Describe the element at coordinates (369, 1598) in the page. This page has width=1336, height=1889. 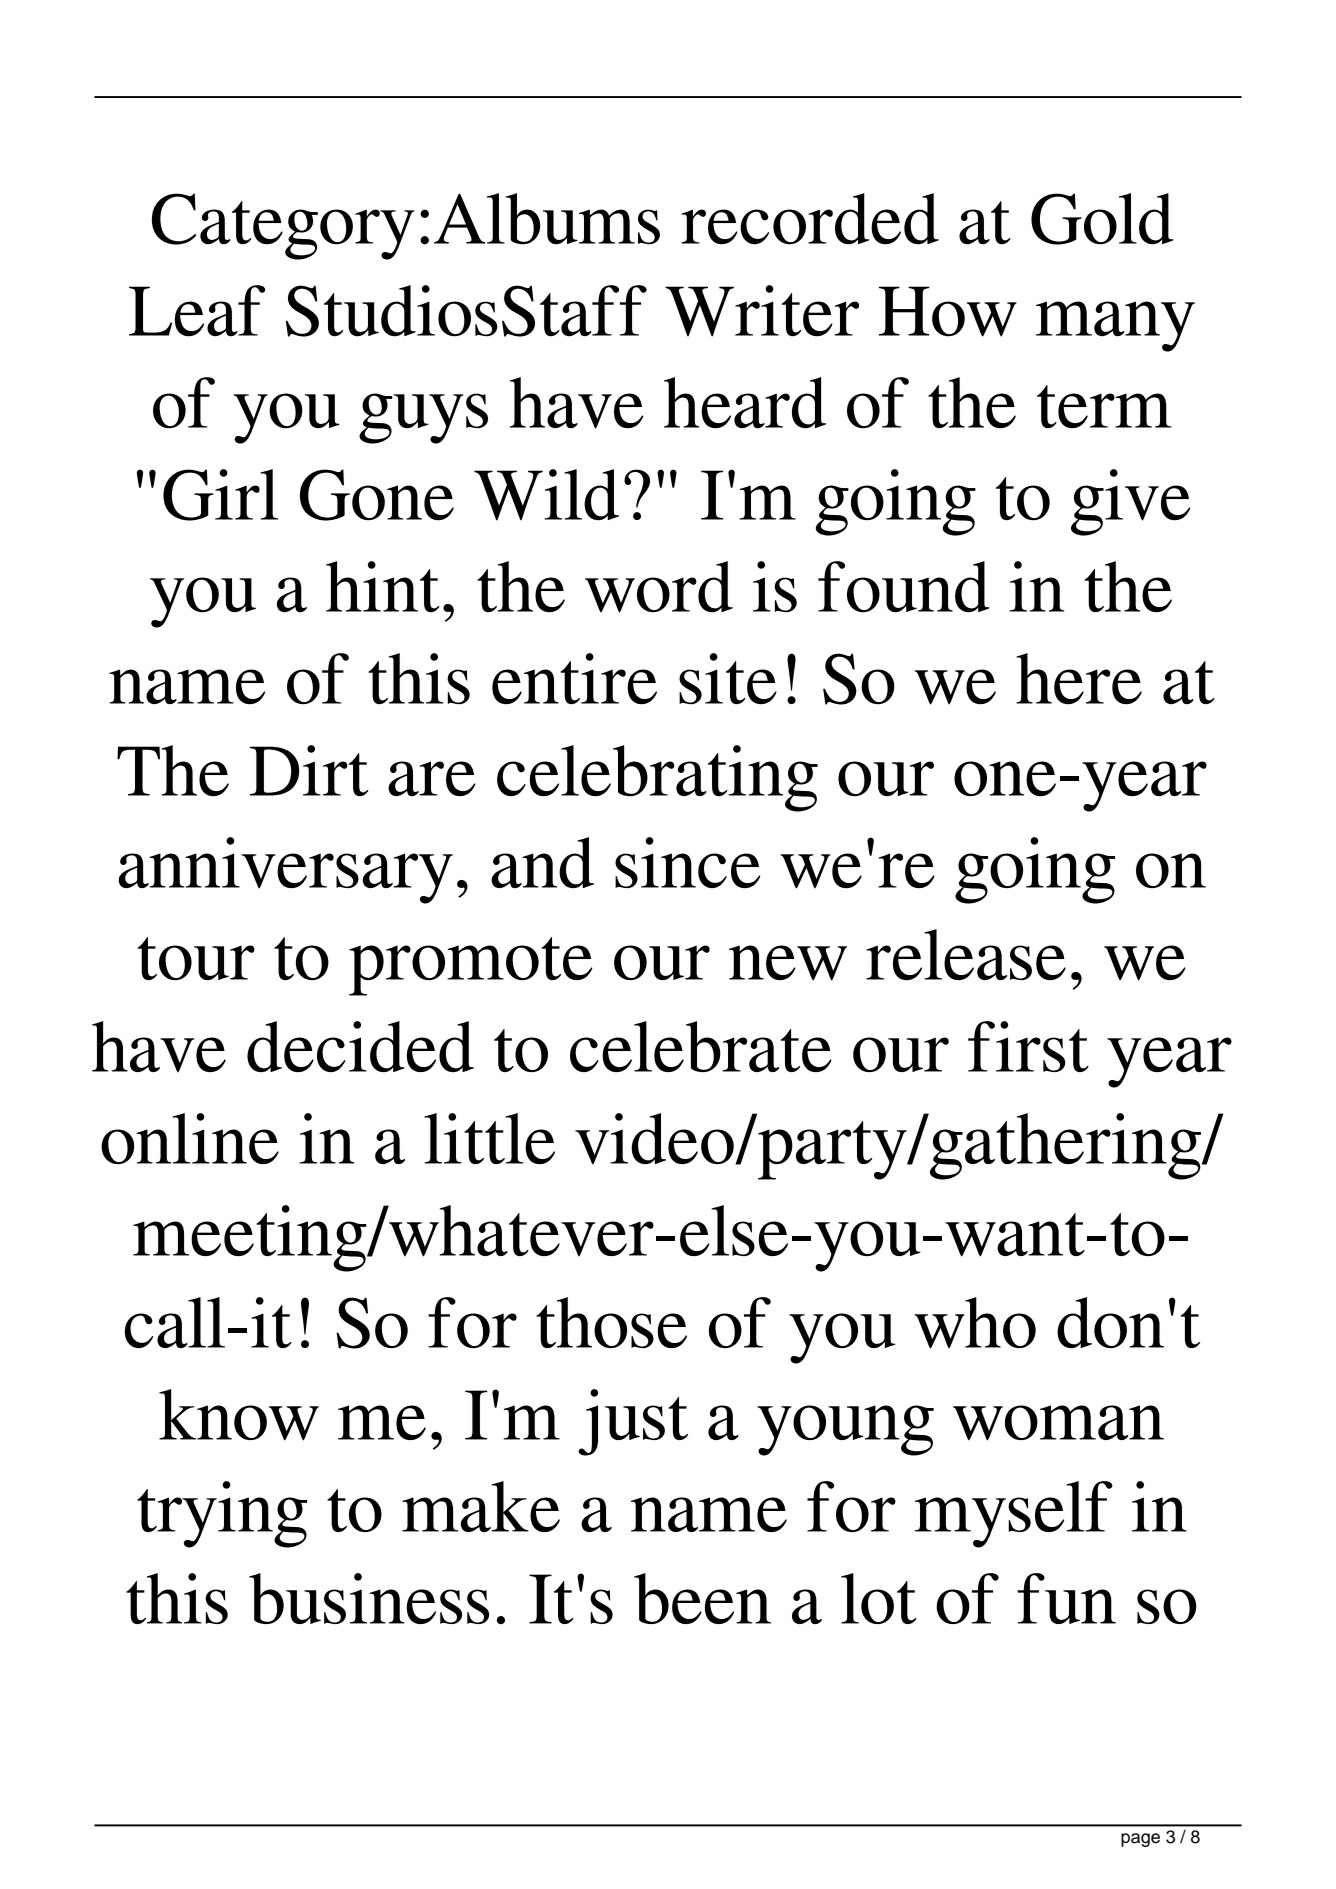
I see `business` at that location.
